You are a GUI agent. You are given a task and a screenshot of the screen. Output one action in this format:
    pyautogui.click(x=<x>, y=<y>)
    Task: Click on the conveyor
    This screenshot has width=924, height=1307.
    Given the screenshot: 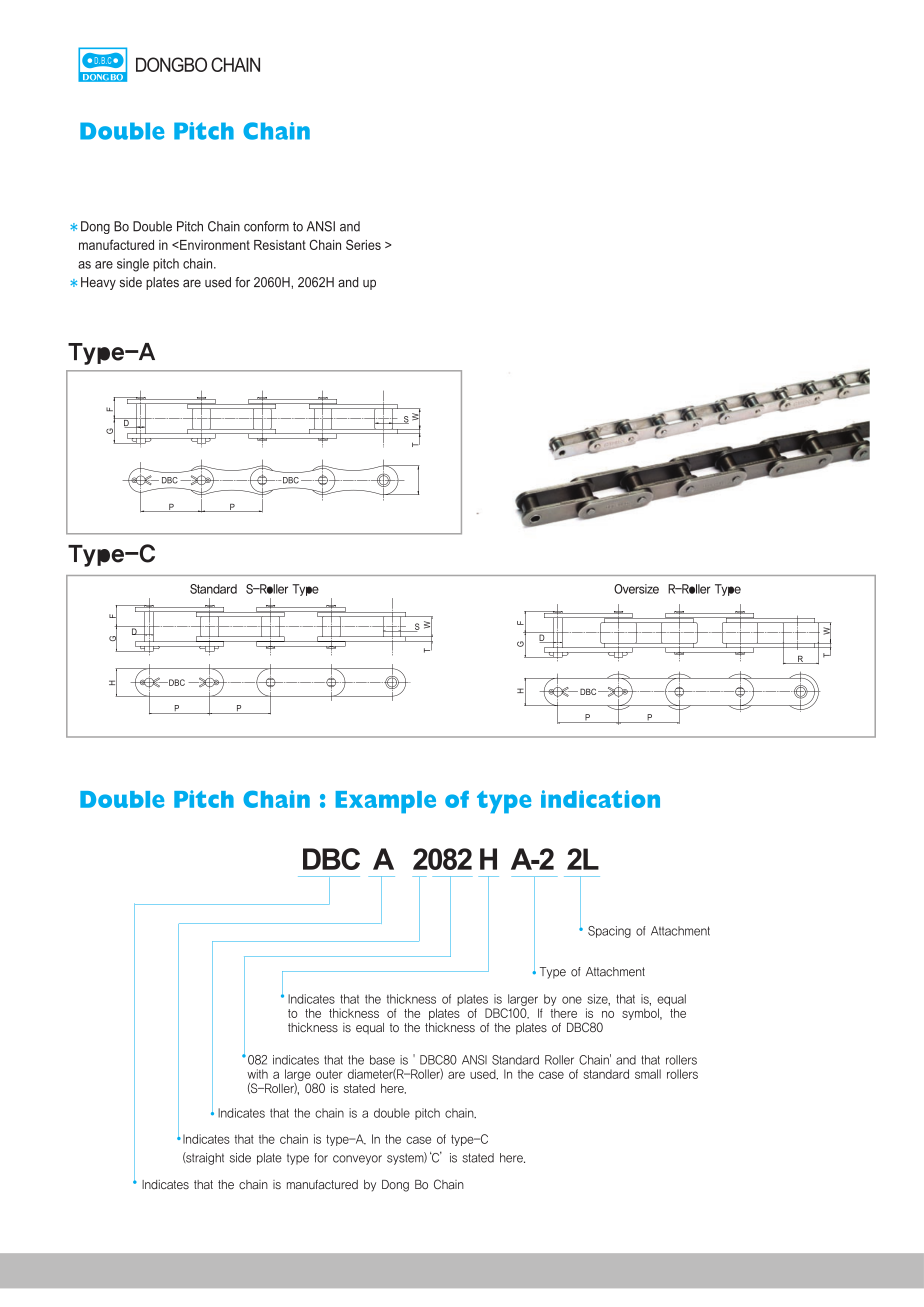 What is the action you would take?
    pyautogui.click(x=357, y=1160)
